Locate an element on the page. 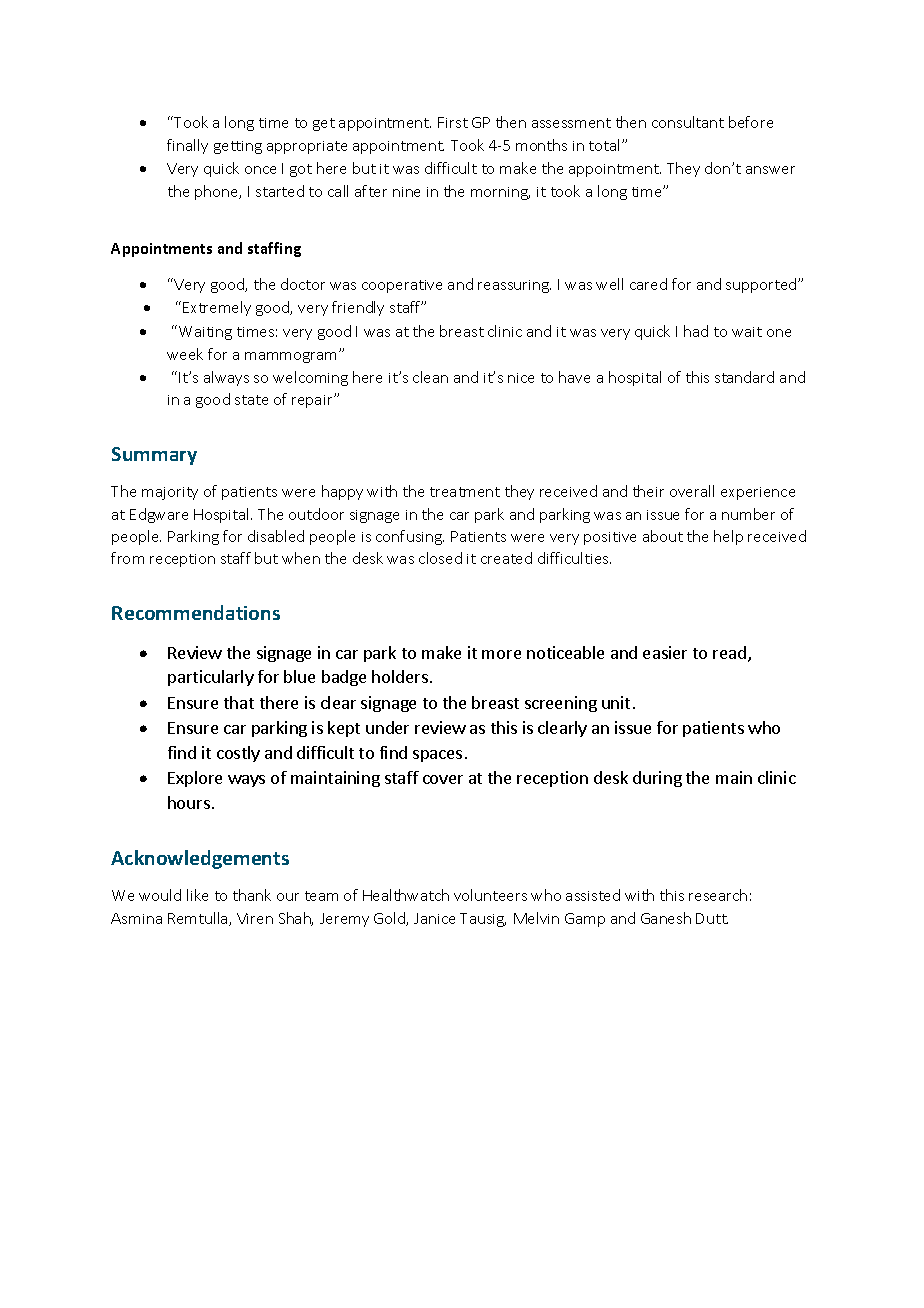  clean is located at coordinates (430, 377).
